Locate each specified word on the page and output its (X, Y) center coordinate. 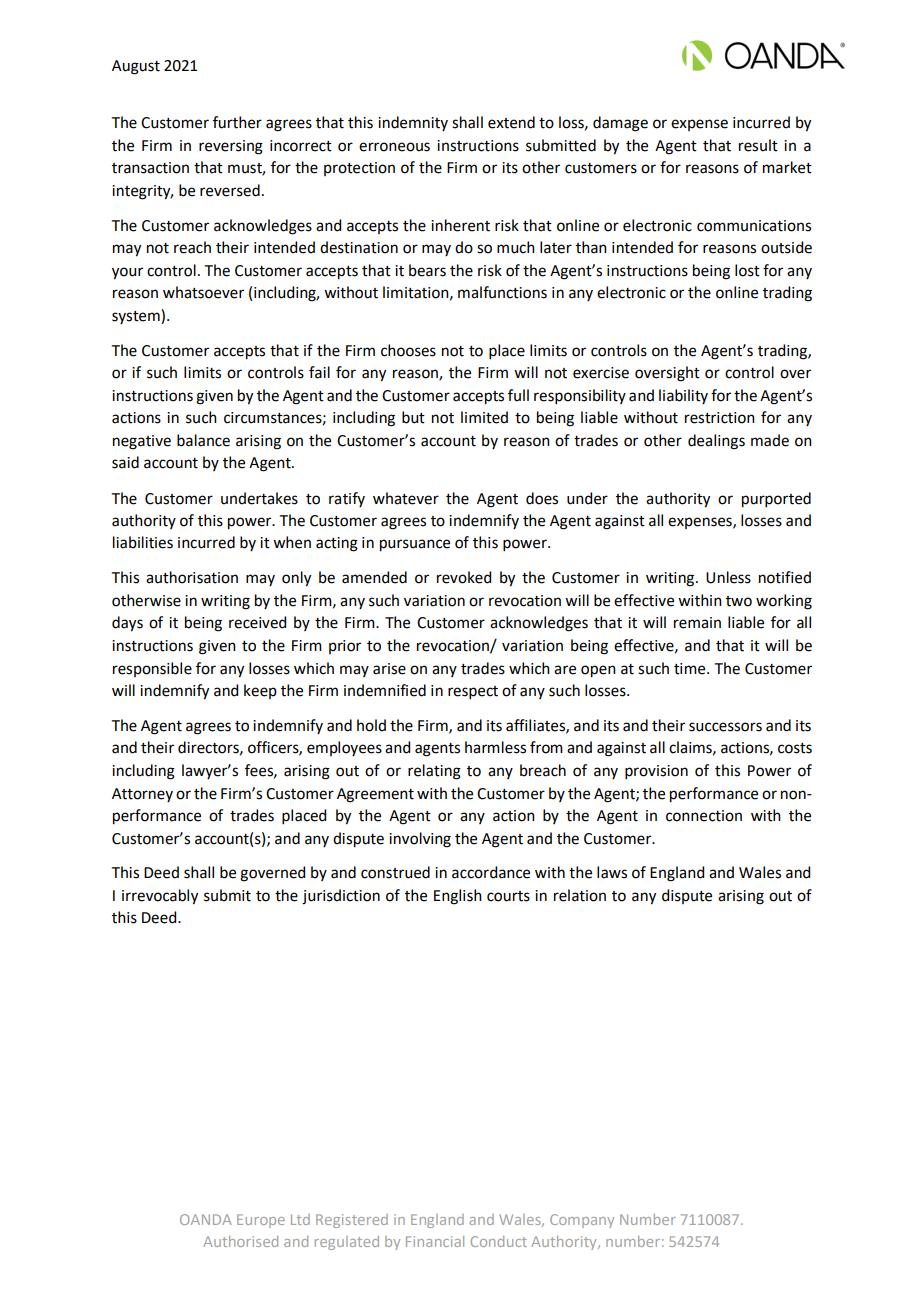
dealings (716, 442)
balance (203, 440)
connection (704, 816)
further (237, 122)
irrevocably (160, 897)
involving (420, 840)
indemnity (413, 123)
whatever (406, 498)
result (758, 145)
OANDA (206, 1219)
